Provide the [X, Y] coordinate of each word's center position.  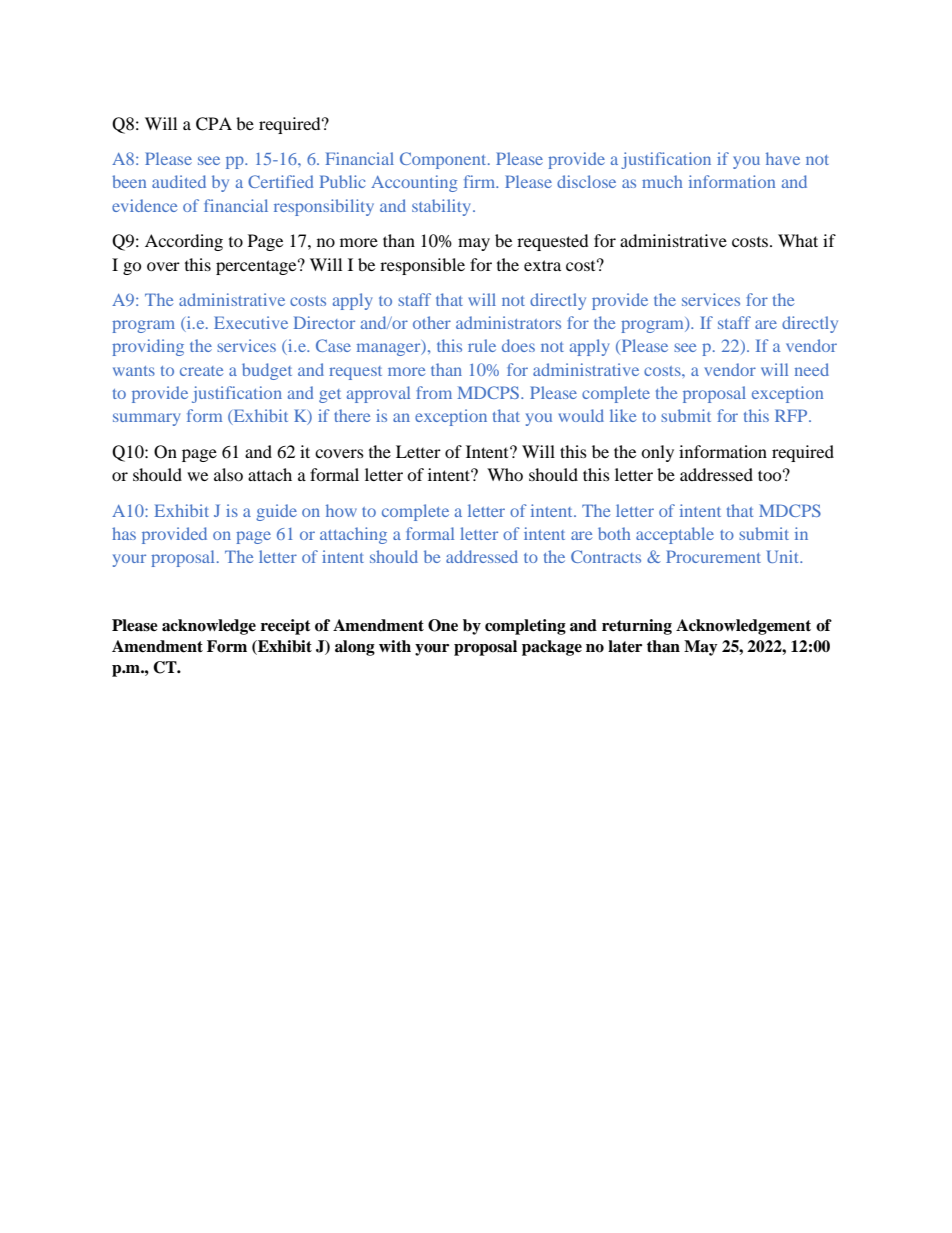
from [434, 392]
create [201, 371]
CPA [214, 124]
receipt [286, 627]
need [812, 369]
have [783, 158]
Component [444, 160]
